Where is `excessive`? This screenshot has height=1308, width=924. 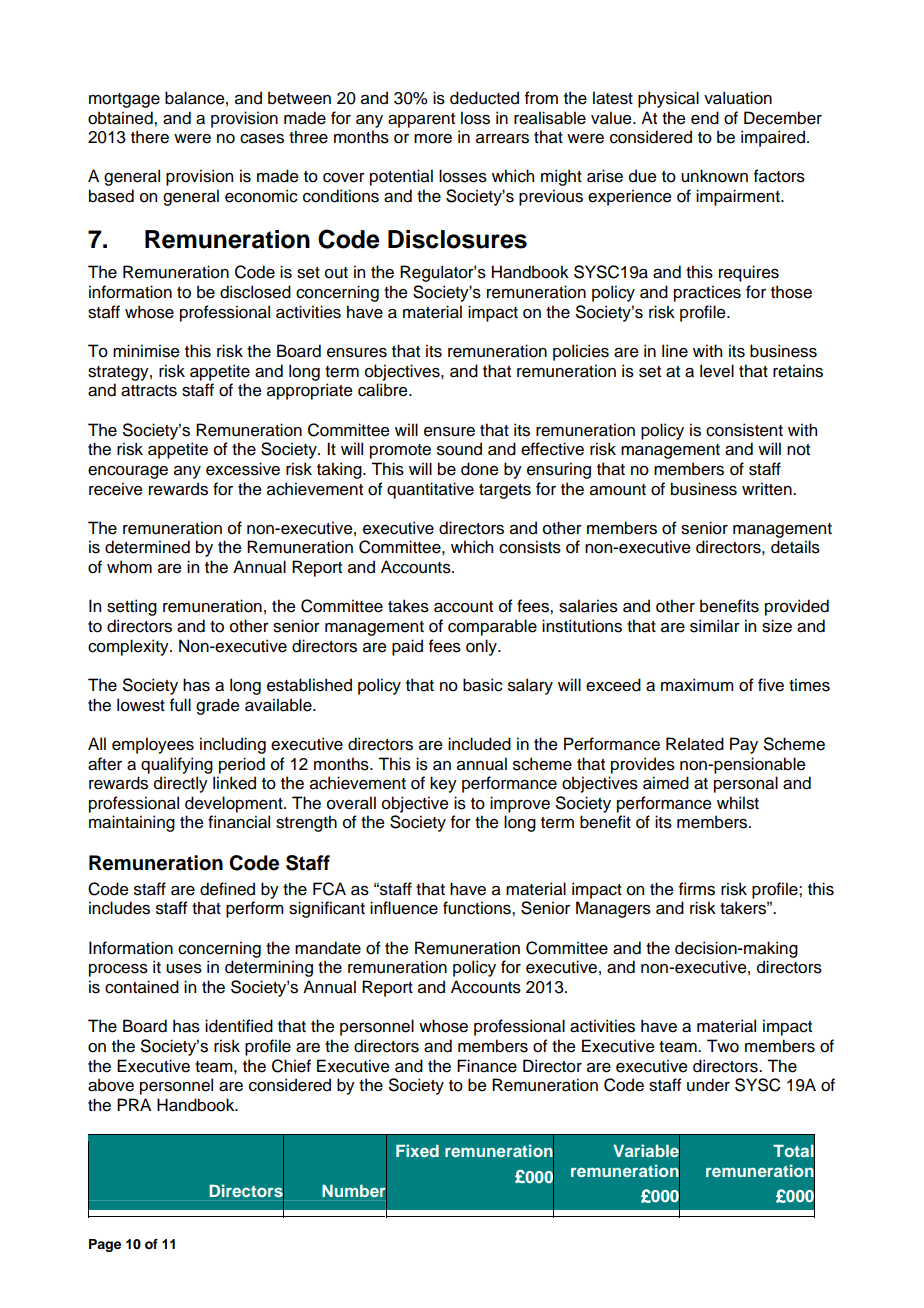
excessive is located at coordinates (243, 469).
